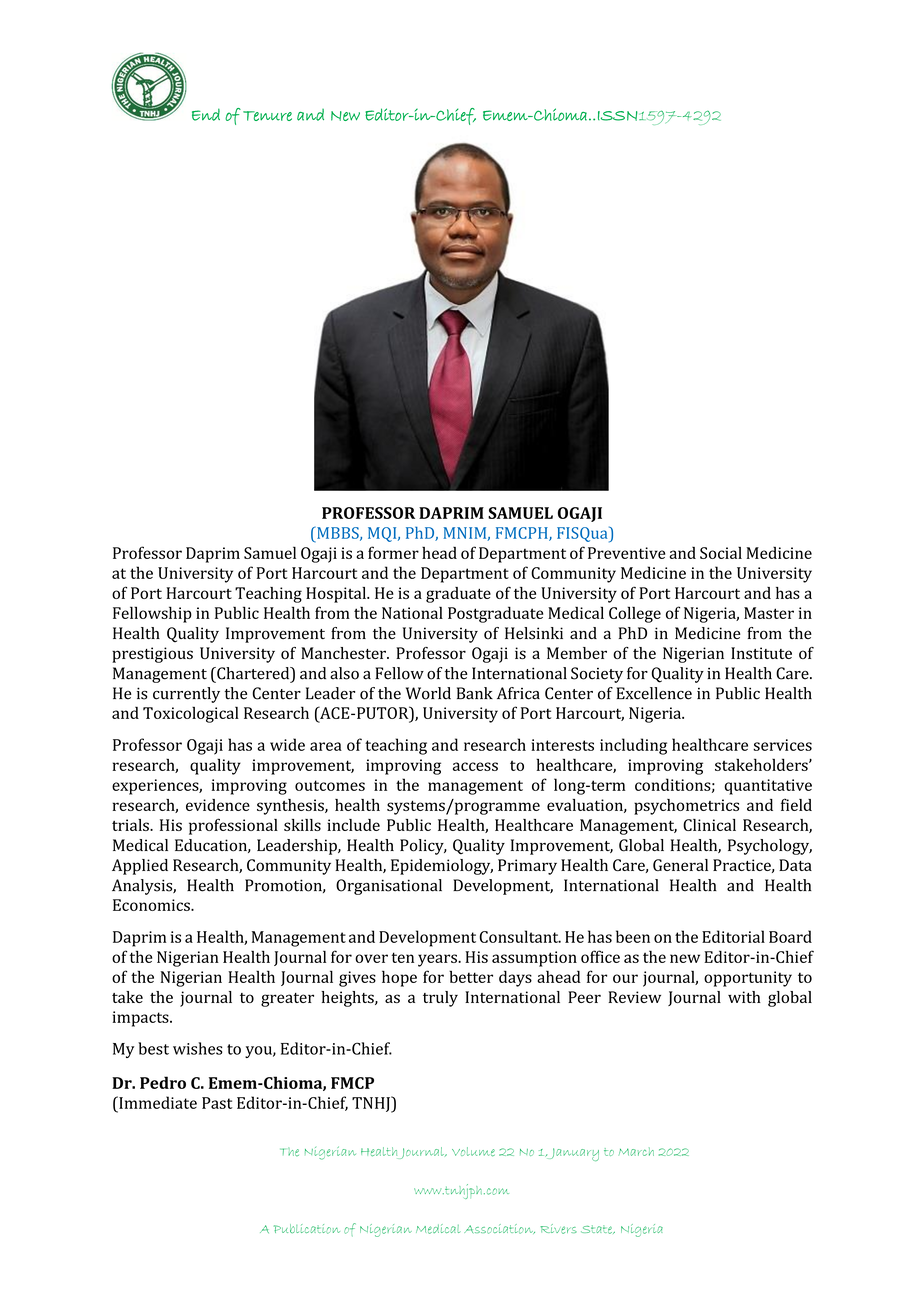 This image has width=924, height=1308. I want to click on Past, so click(217, 1103).
